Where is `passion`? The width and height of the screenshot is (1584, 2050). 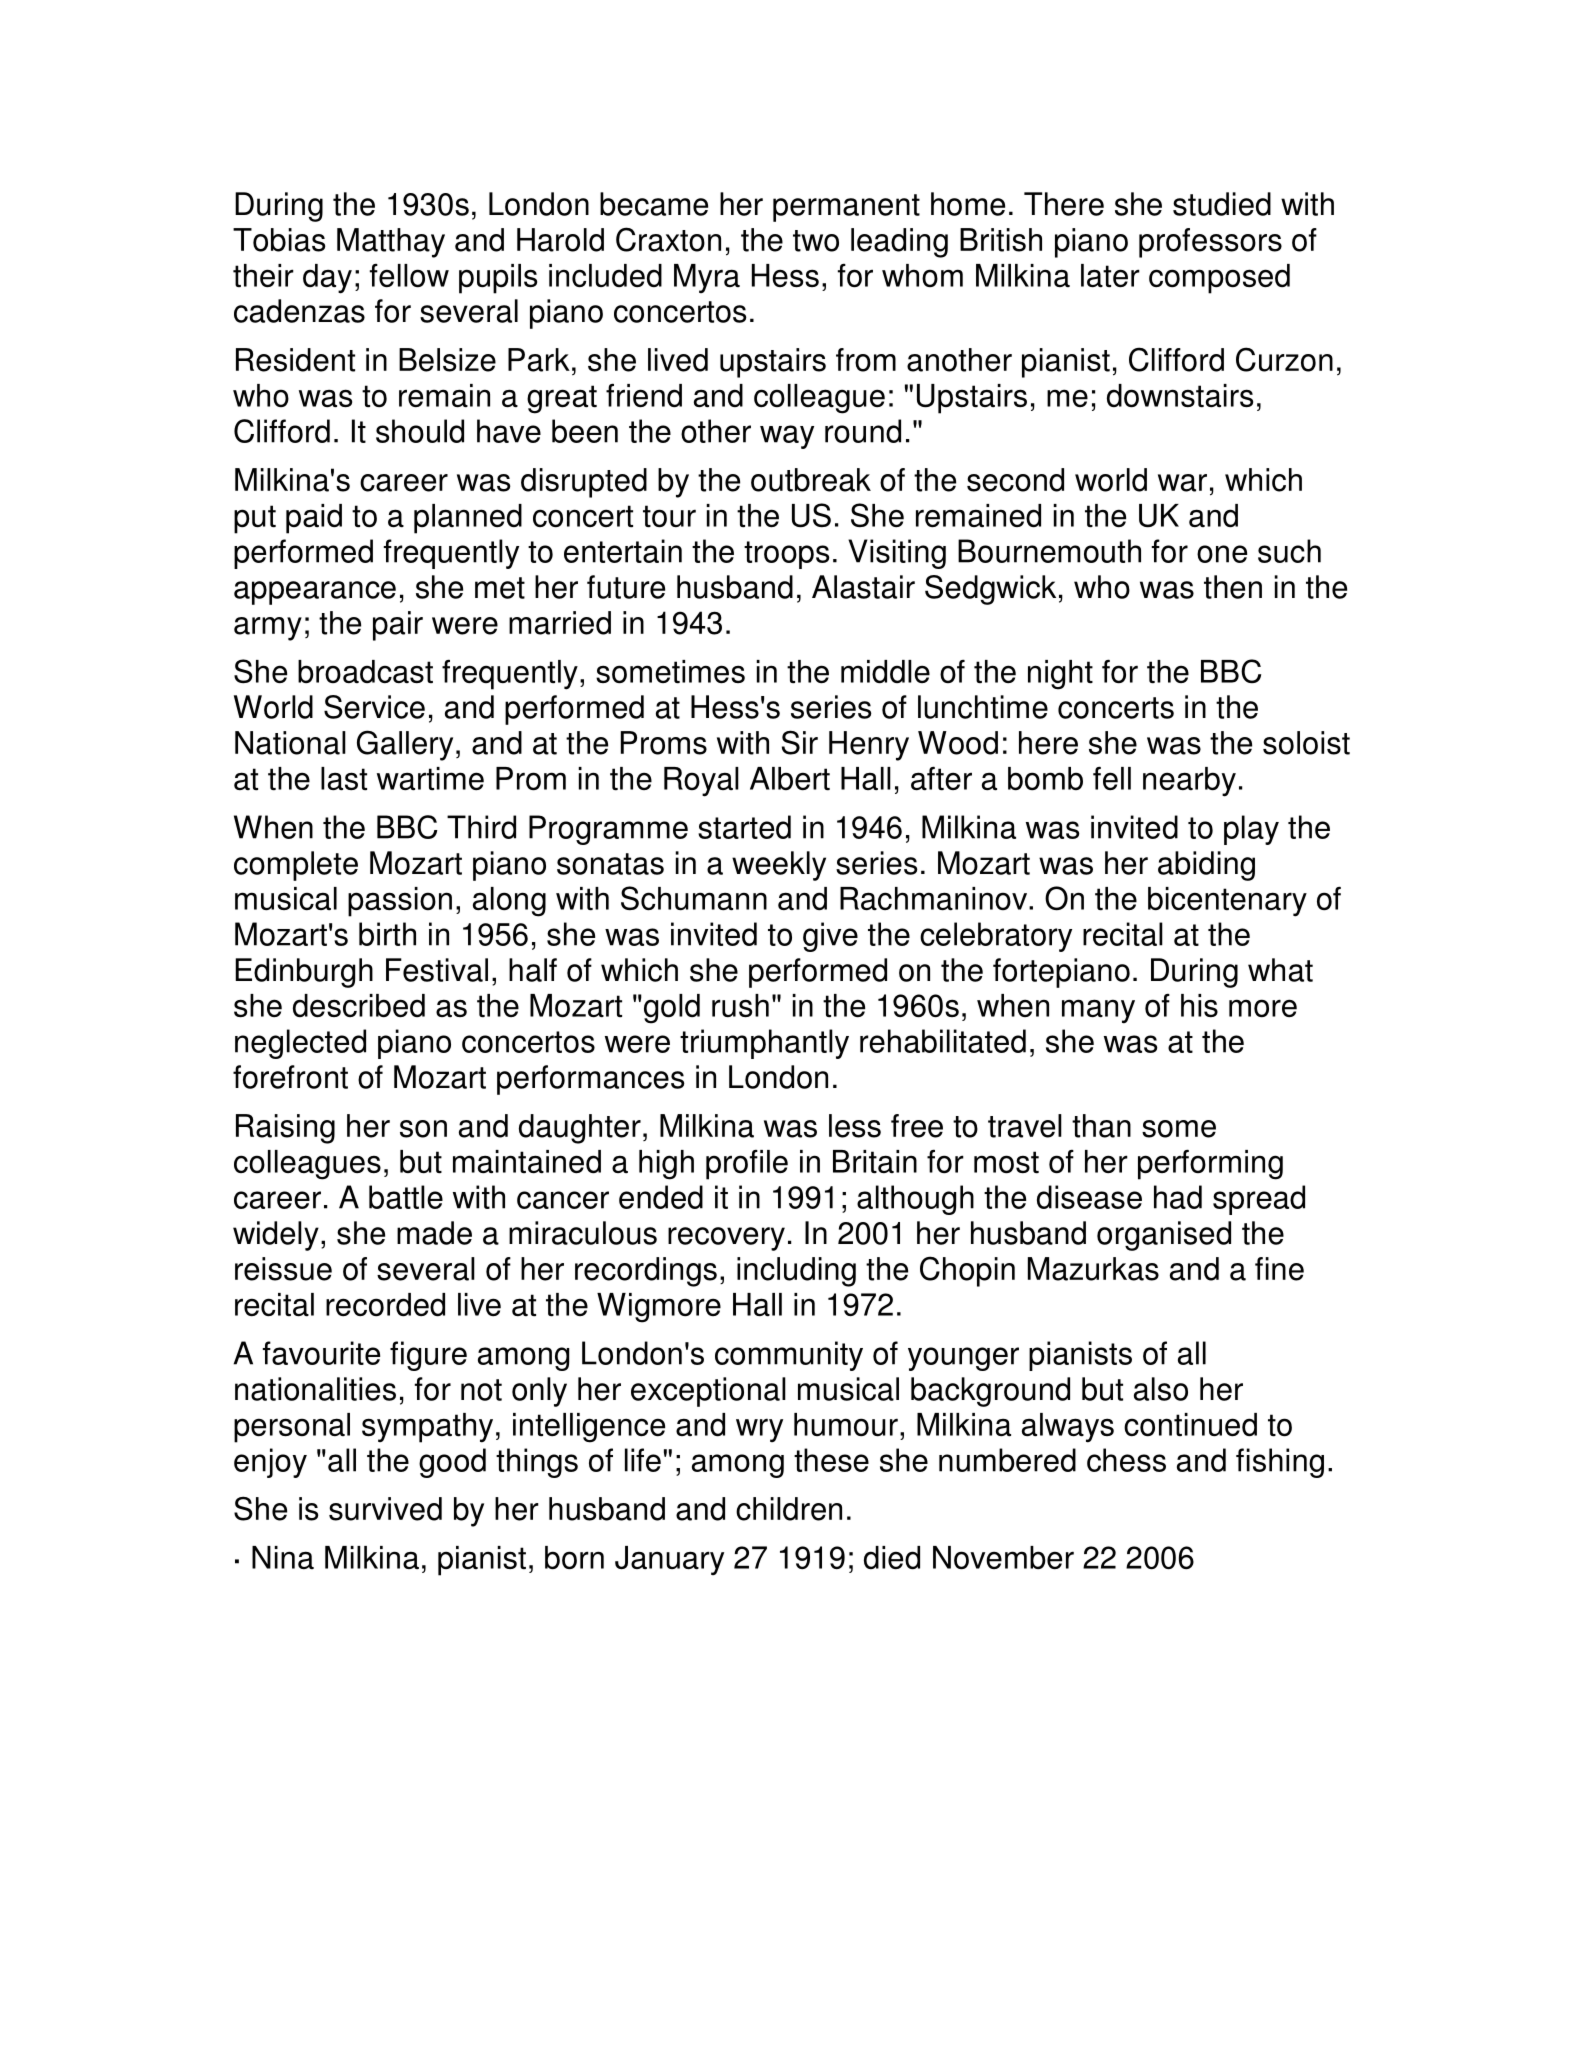 passion is located at coordinates (400, 902).
